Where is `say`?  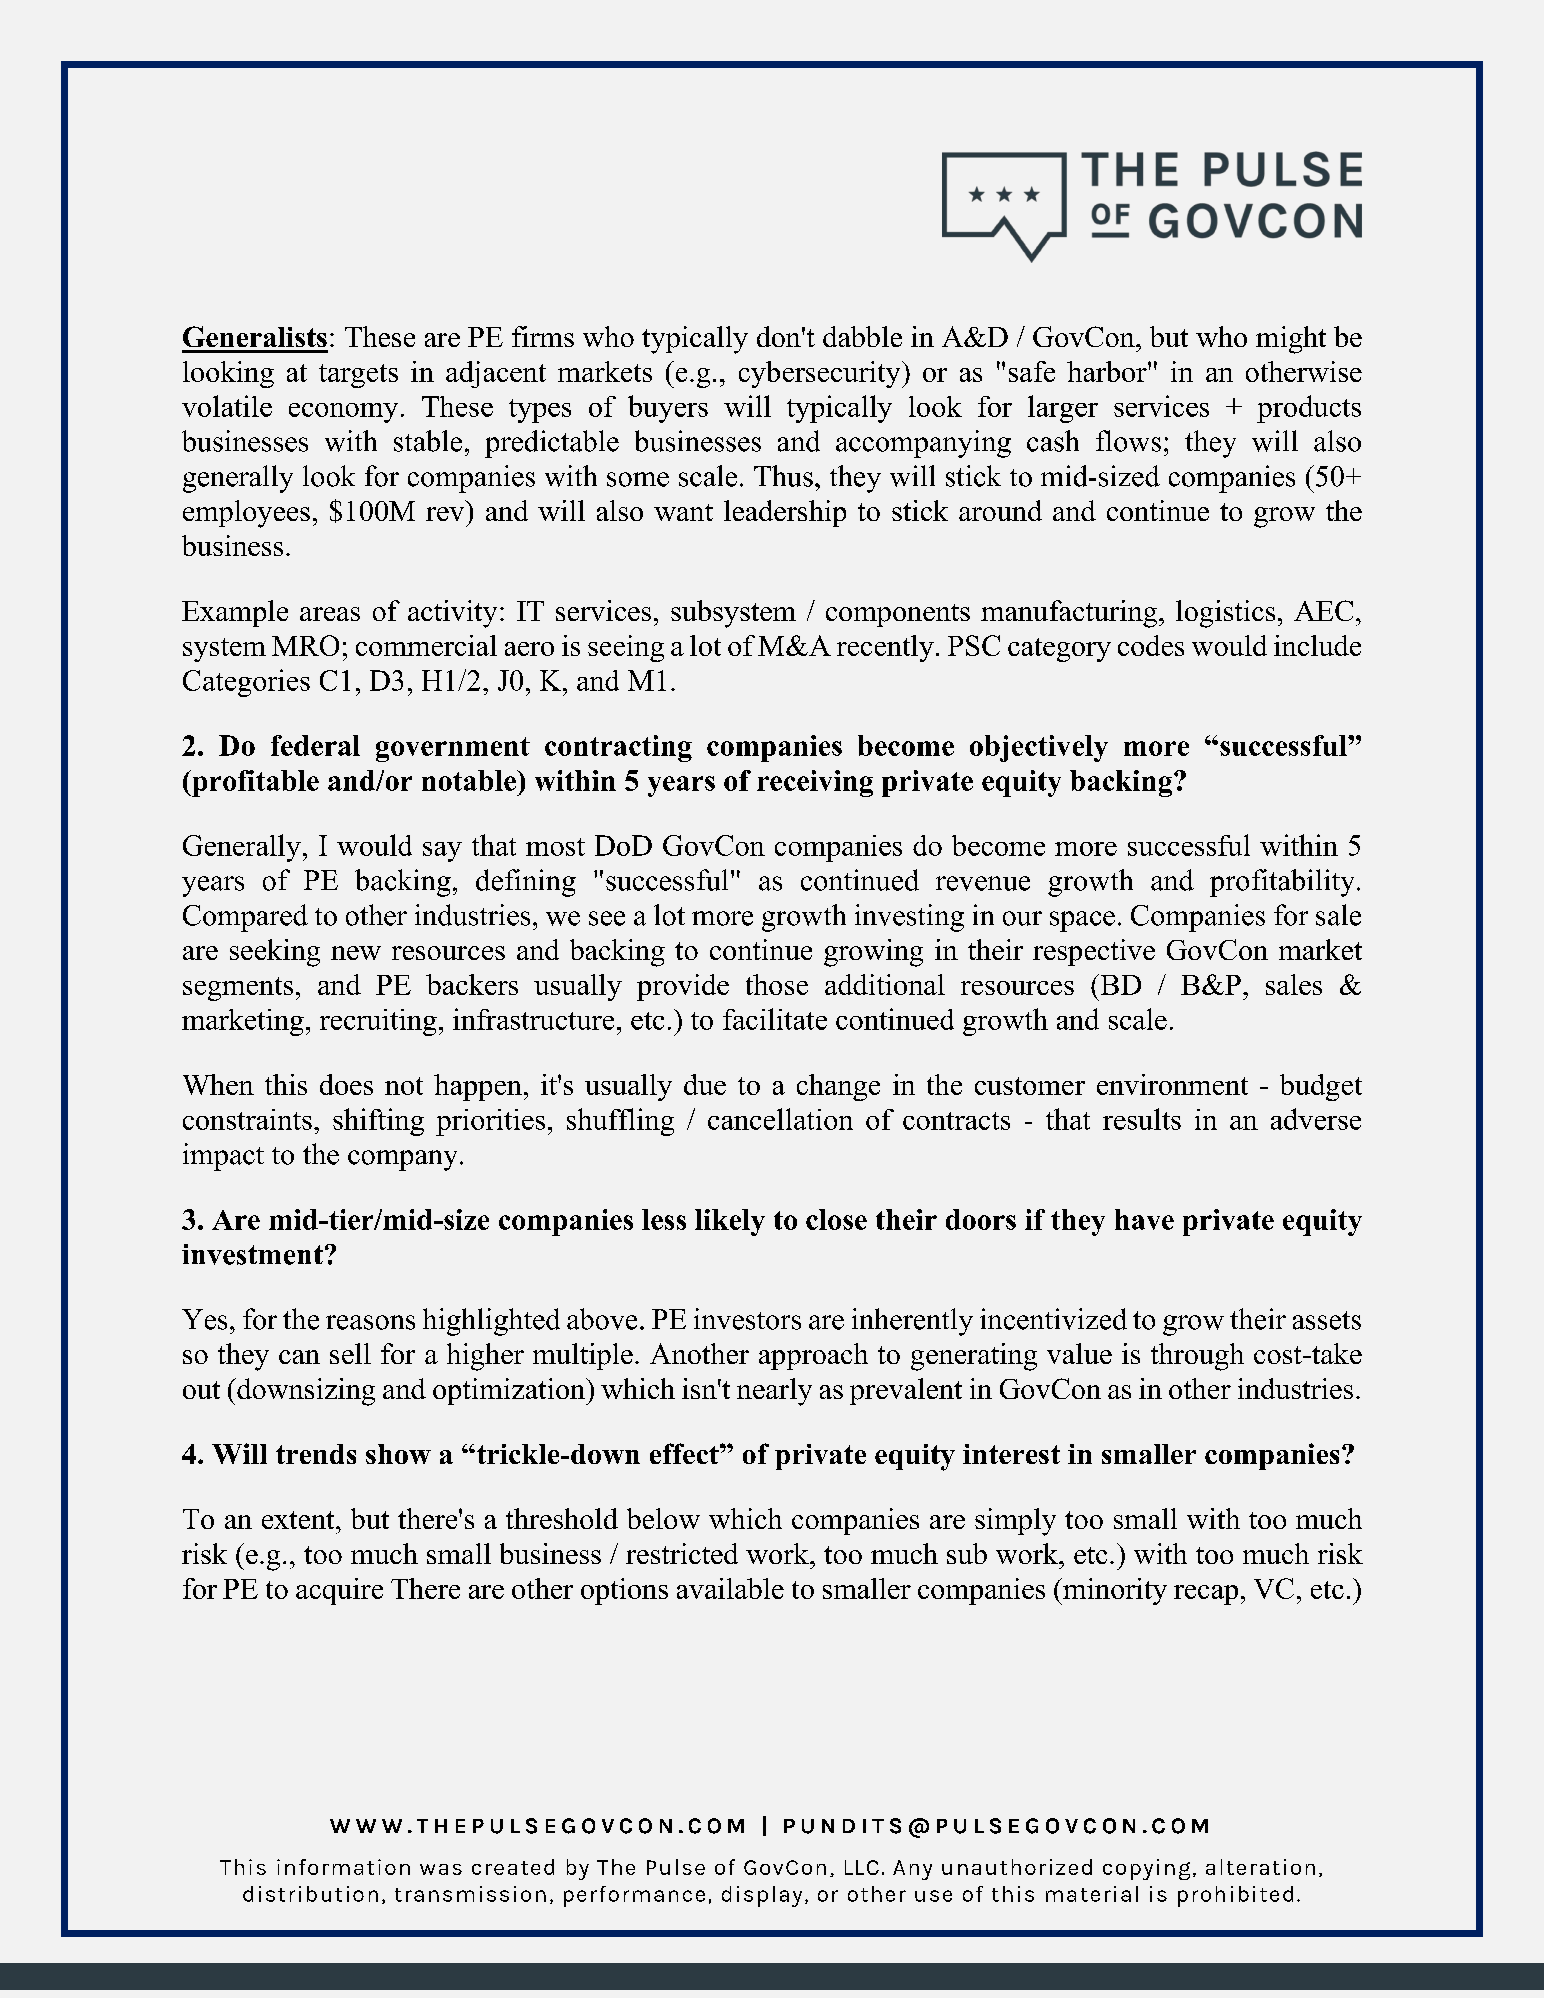 say is located at coordinates (442, 852).
